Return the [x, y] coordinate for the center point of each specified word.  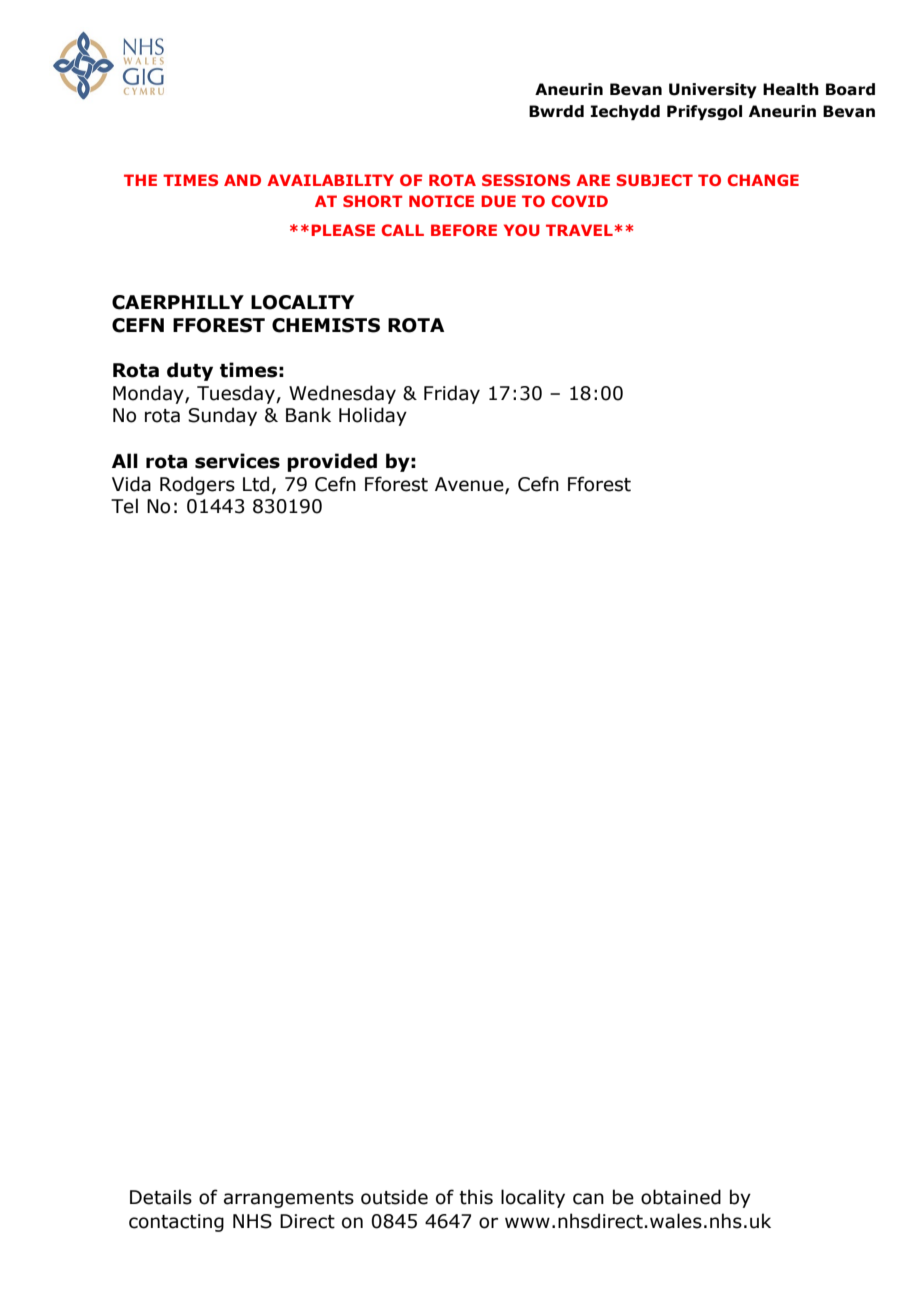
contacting [176, 1223]
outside [394, 1197]
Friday [452, 394]
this [476, 1197]
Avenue [470, 485]
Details [161, 1197]
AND [242, 180]
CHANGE [763, 180]
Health [791, 89]
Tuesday [237, 394]
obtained [681, 1197]
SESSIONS [526, 180]
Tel [124, 506]
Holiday [373, 416]
